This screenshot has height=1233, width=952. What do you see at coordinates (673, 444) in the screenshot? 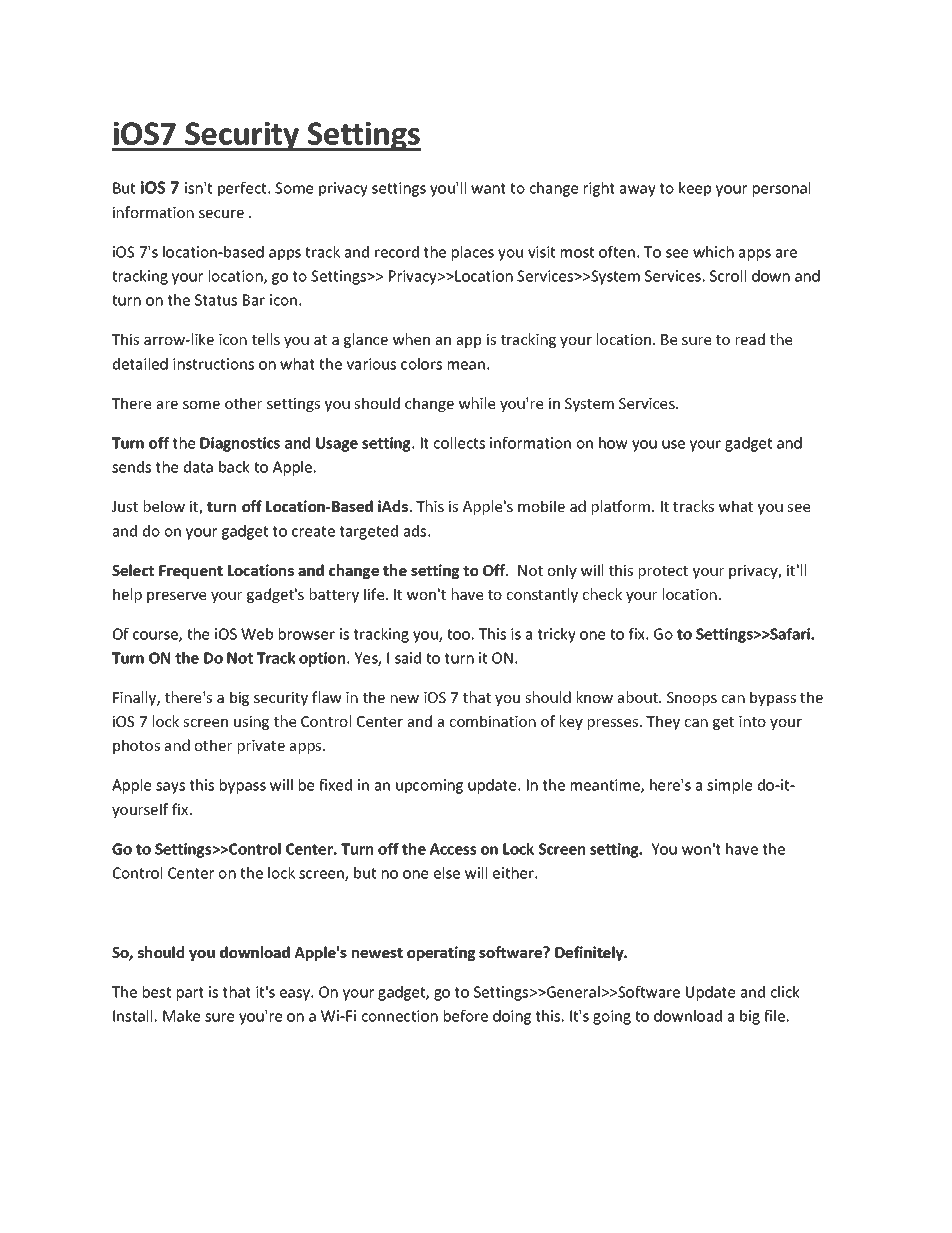
I see `use` at bounding box center [673, 444].
